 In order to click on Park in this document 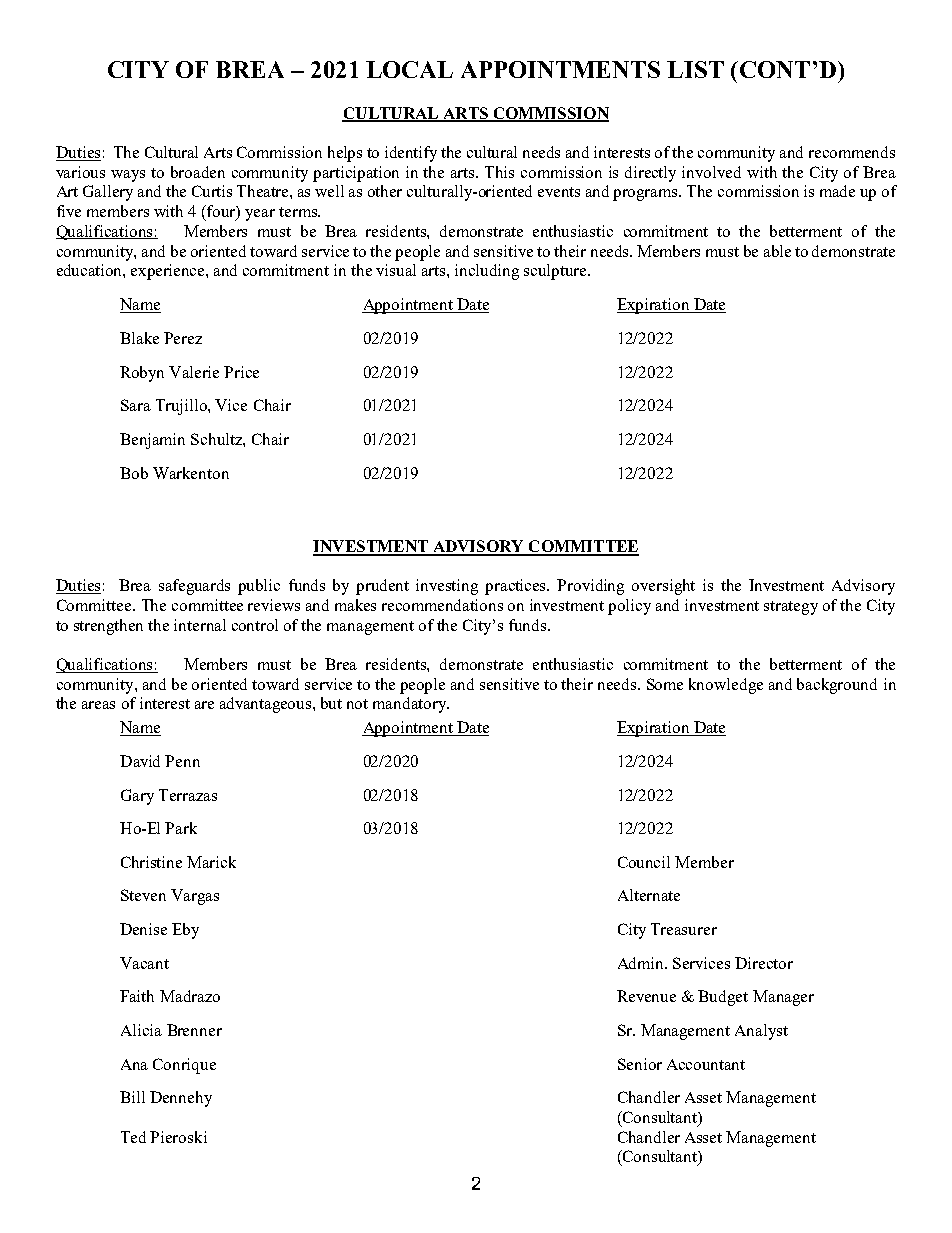, I will do `click(181, 828)`.
